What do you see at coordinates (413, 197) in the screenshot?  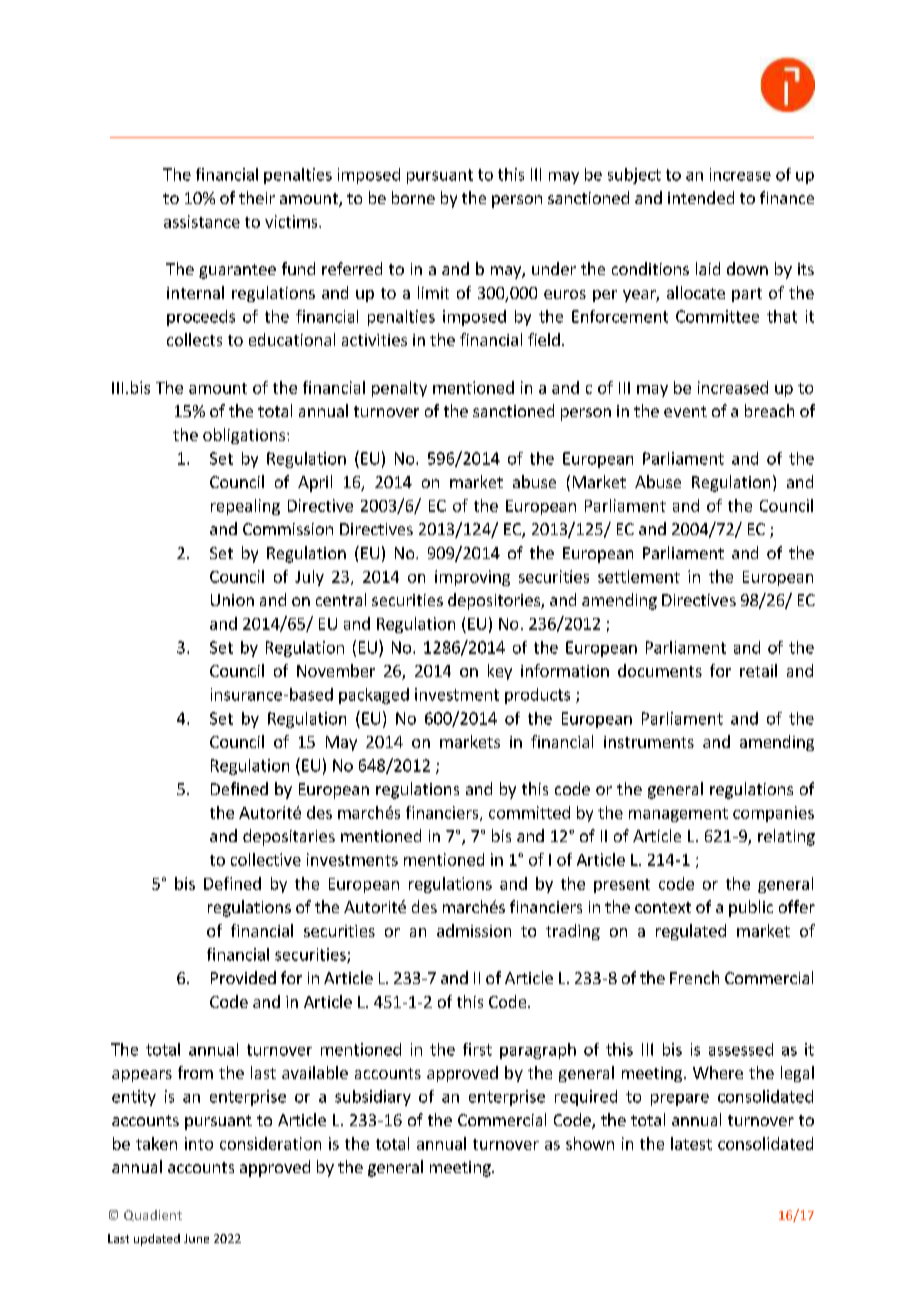 I see `borne` at bounding box center [413, 197].
